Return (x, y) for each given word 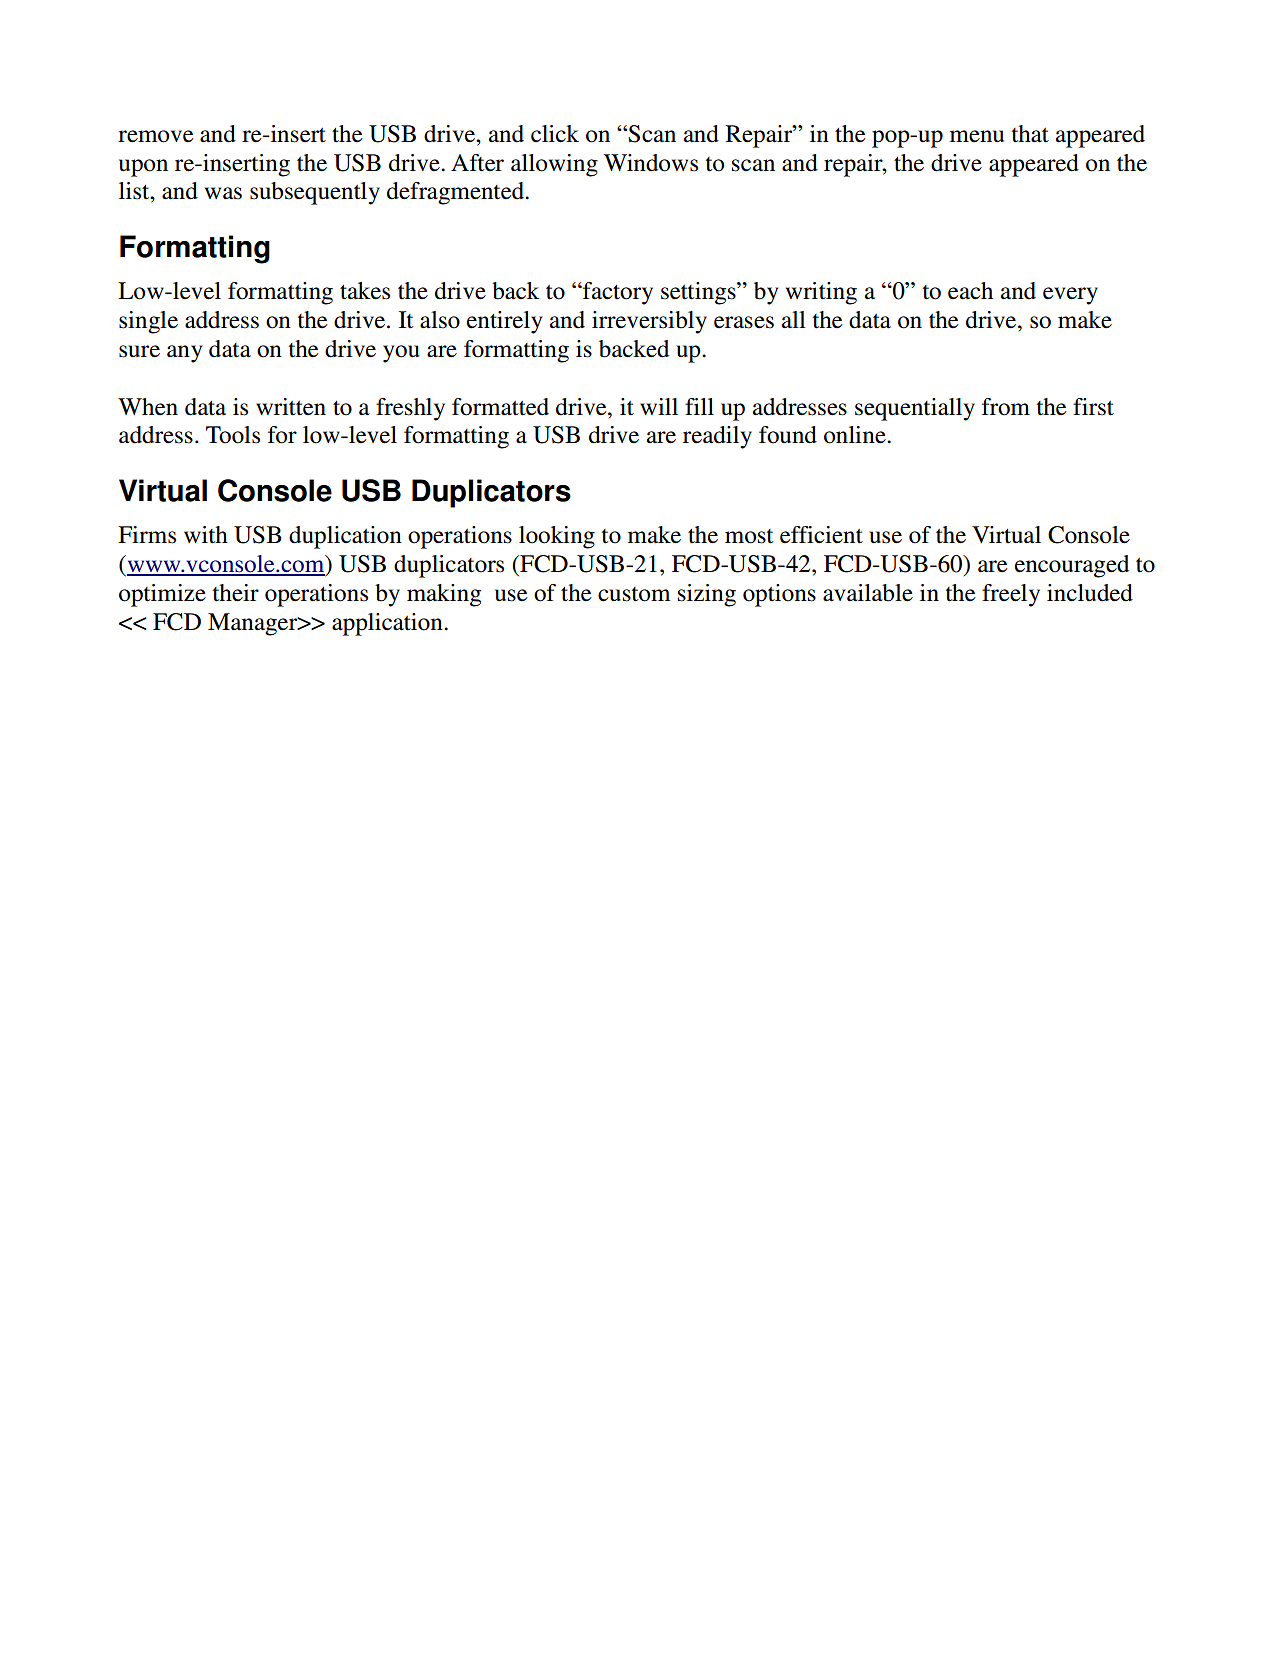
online (856, 435)
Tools (233, 435)
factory (617, 293)
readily (717, 437)
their (236, 593)
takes (365, 291)
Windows (651, 163)
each (970, 291)
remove (155, 136)
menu (977, 136)
